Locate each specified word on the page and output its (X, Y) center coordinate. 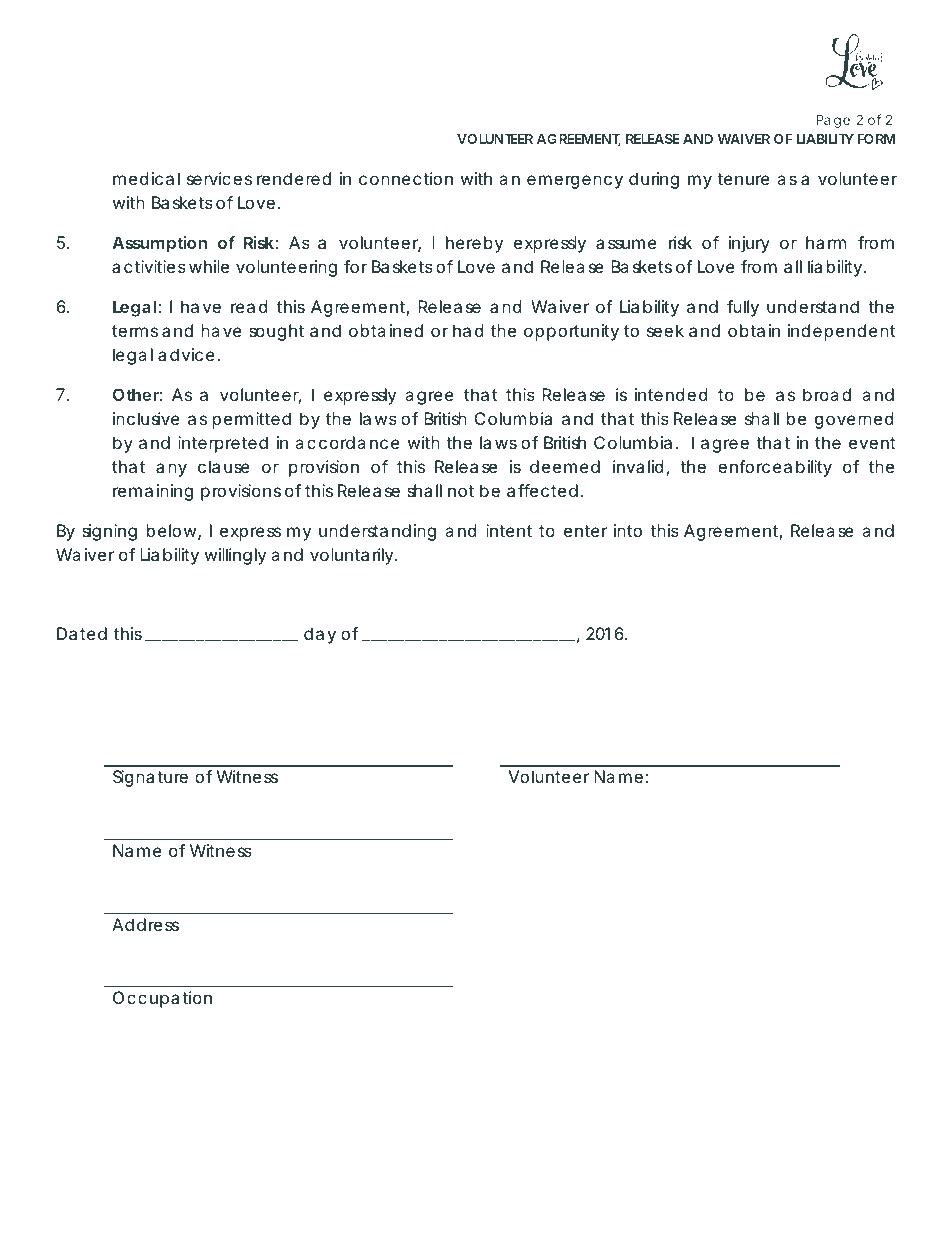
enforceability (775, 468)
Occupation (162, 999)
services (219, 178)
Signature (150, 778)
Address (145, 924)
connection (406, 178)
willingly (235, 556)
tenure (743, 179)
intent (509, 530)
